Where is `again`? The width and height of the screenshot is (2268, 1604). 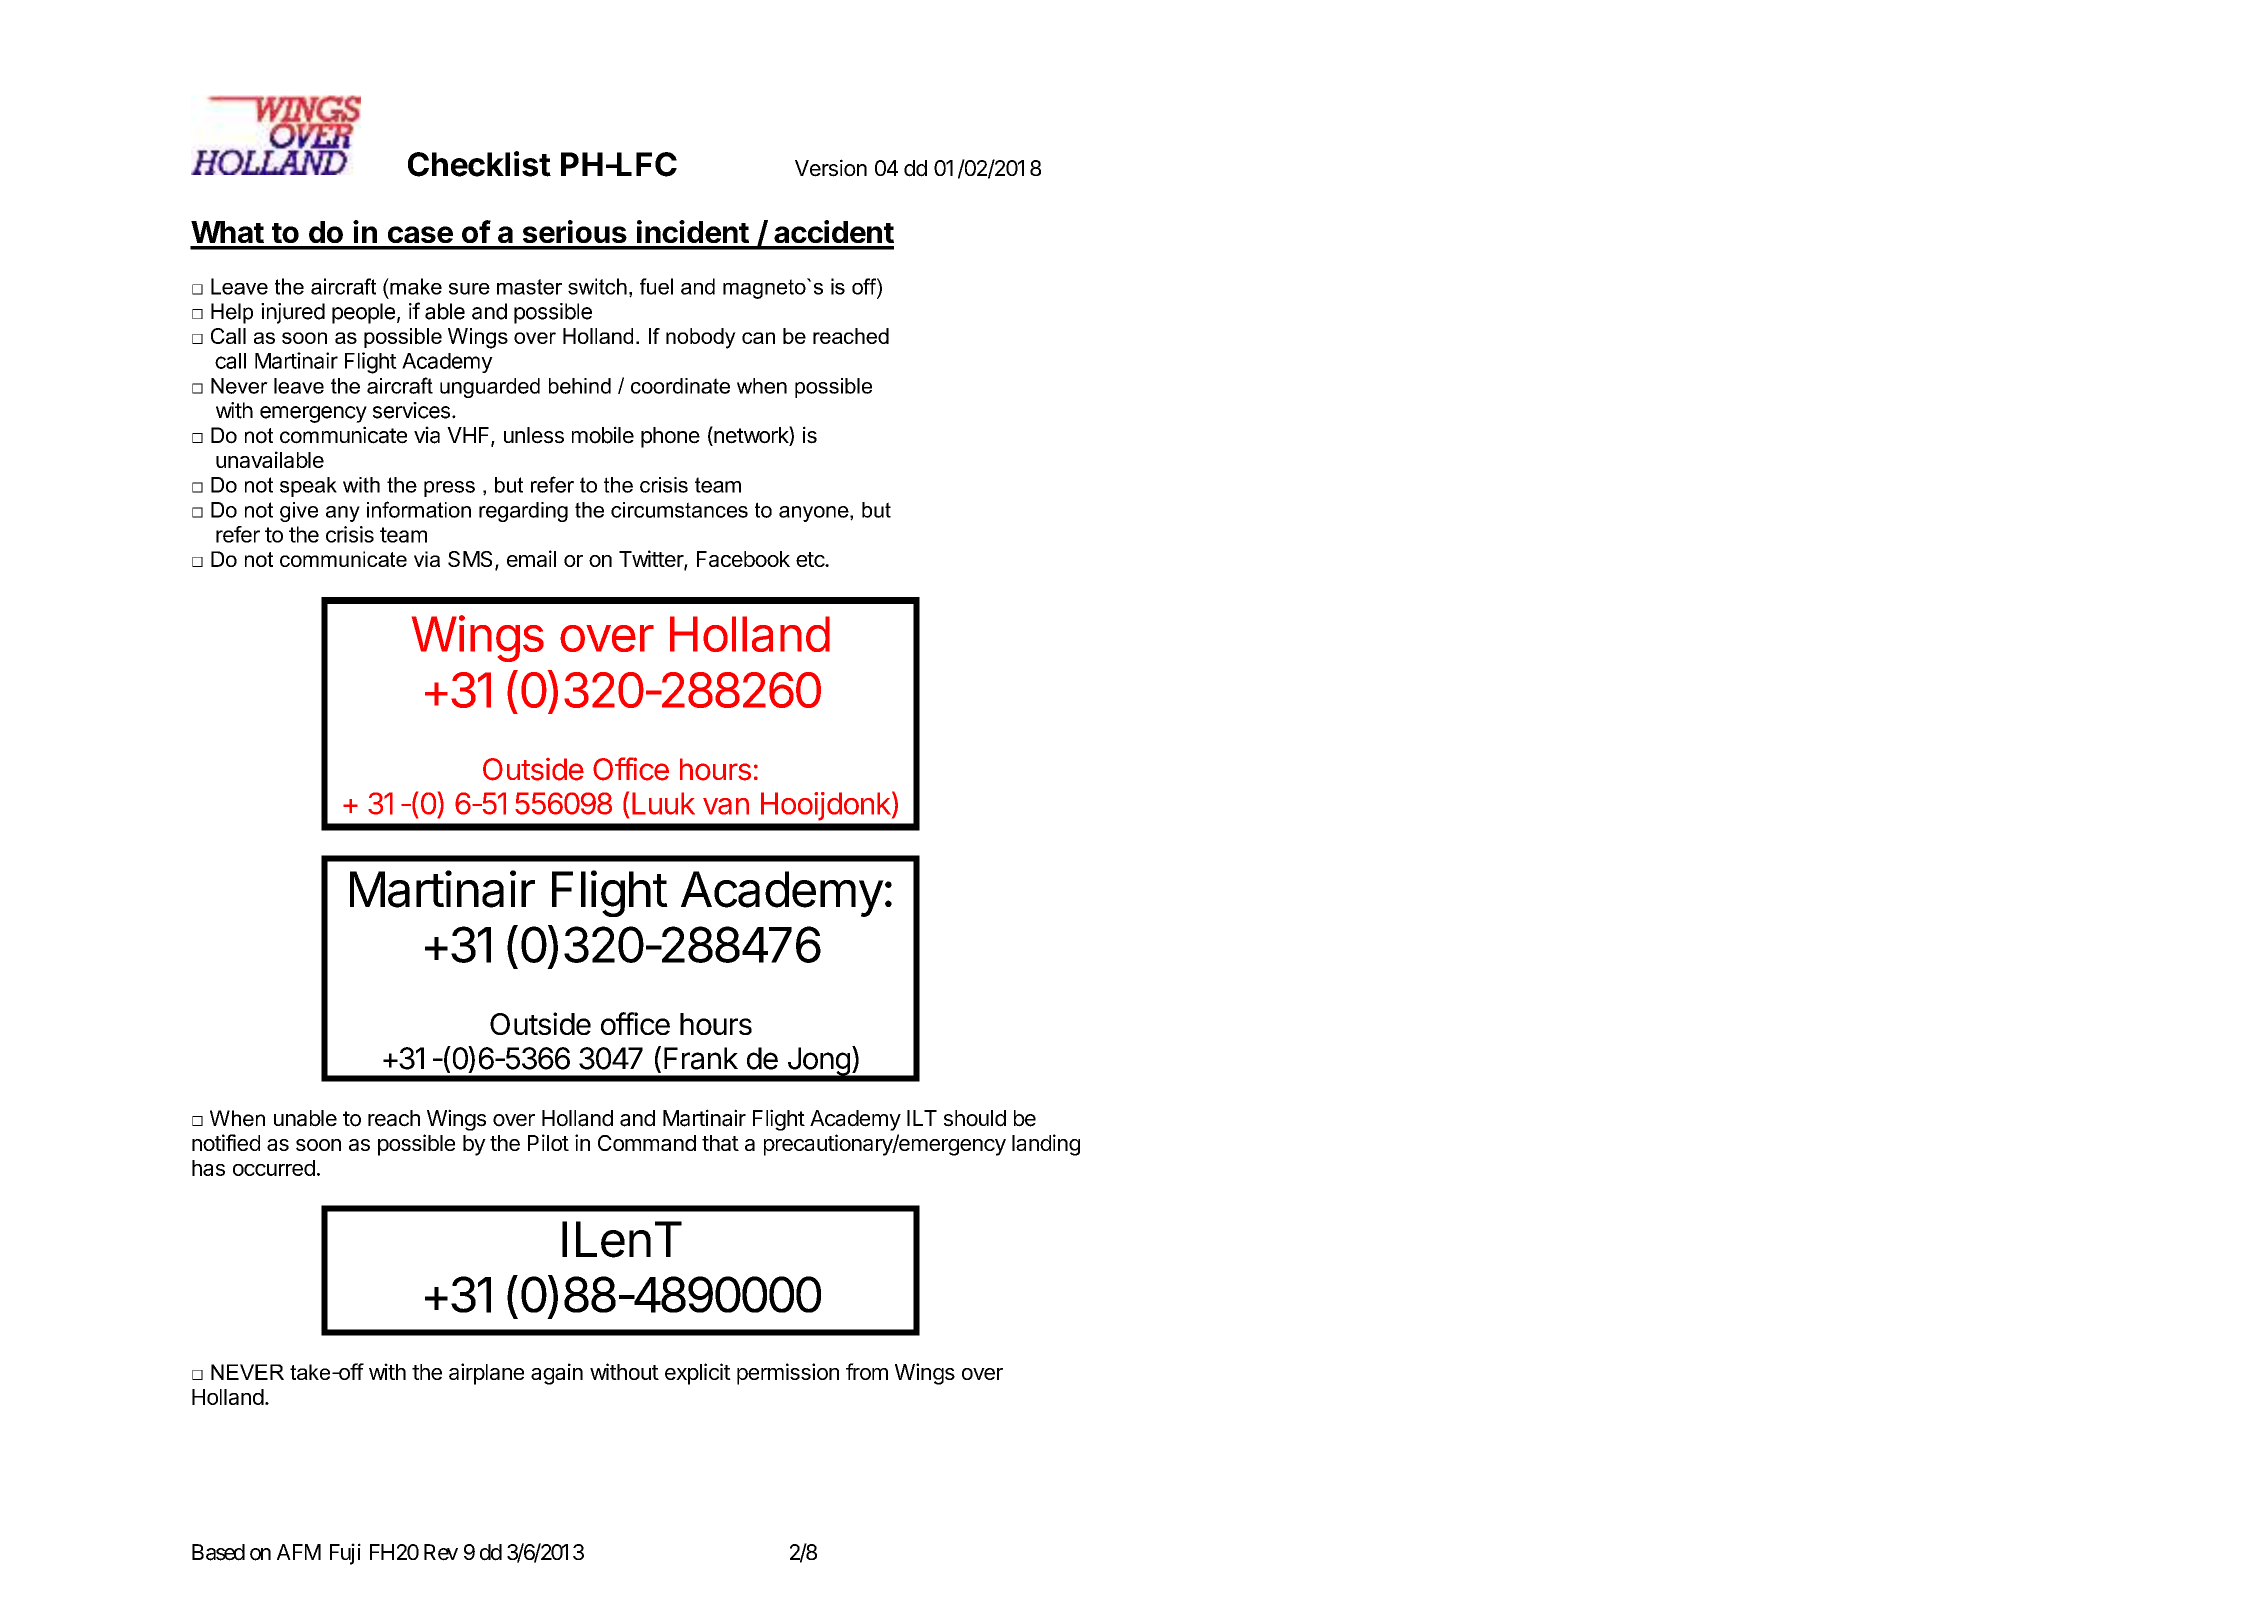
again is located at coordinates (557, 1374).
